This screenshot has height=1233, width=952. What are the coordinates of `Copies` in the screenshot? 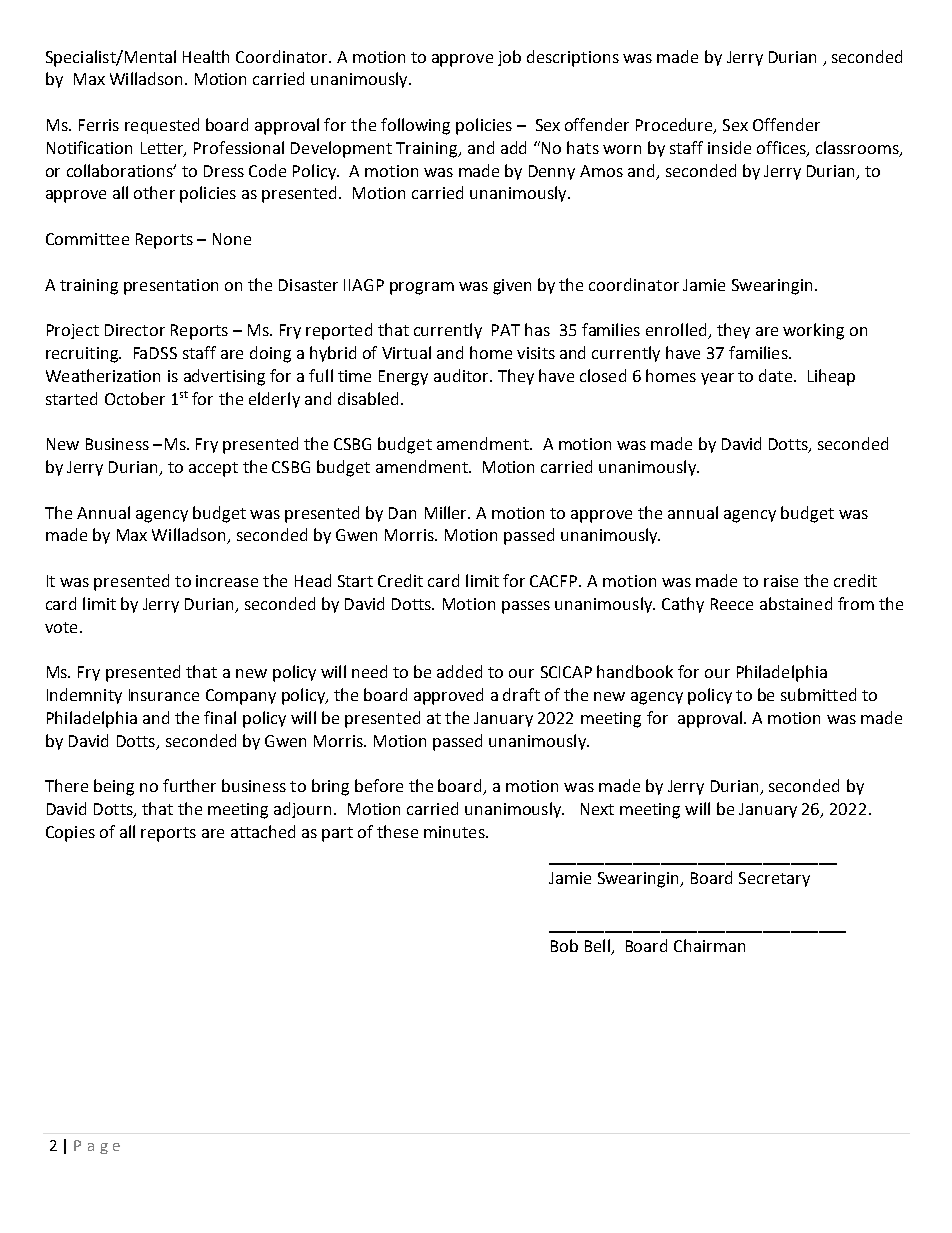 It's located at (70, 834).
